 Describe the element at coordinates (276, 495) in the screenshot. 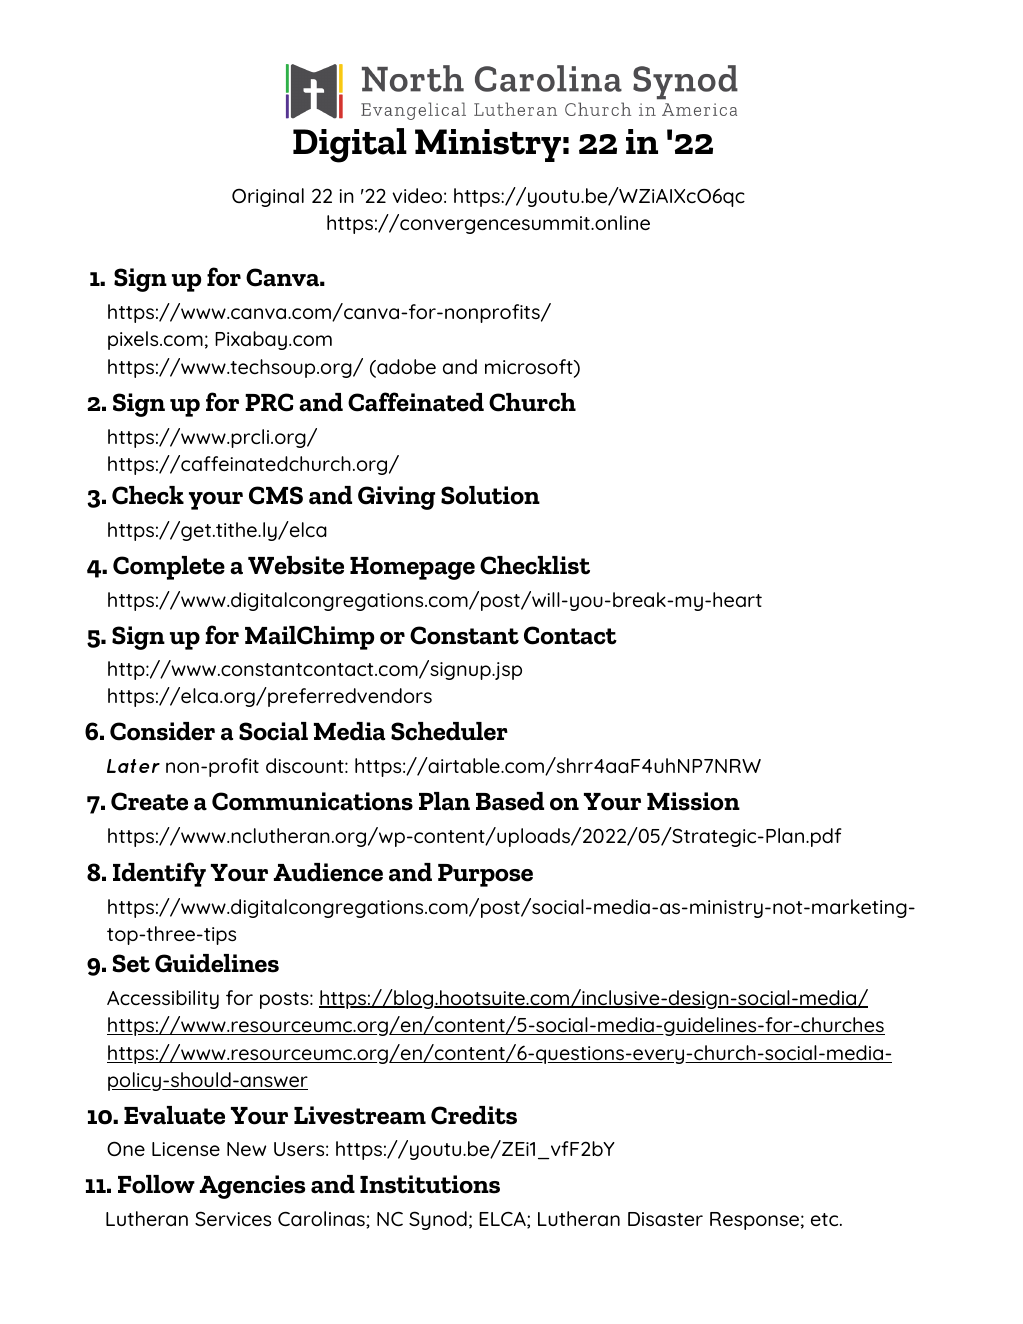

I see `CMS` at that location.
